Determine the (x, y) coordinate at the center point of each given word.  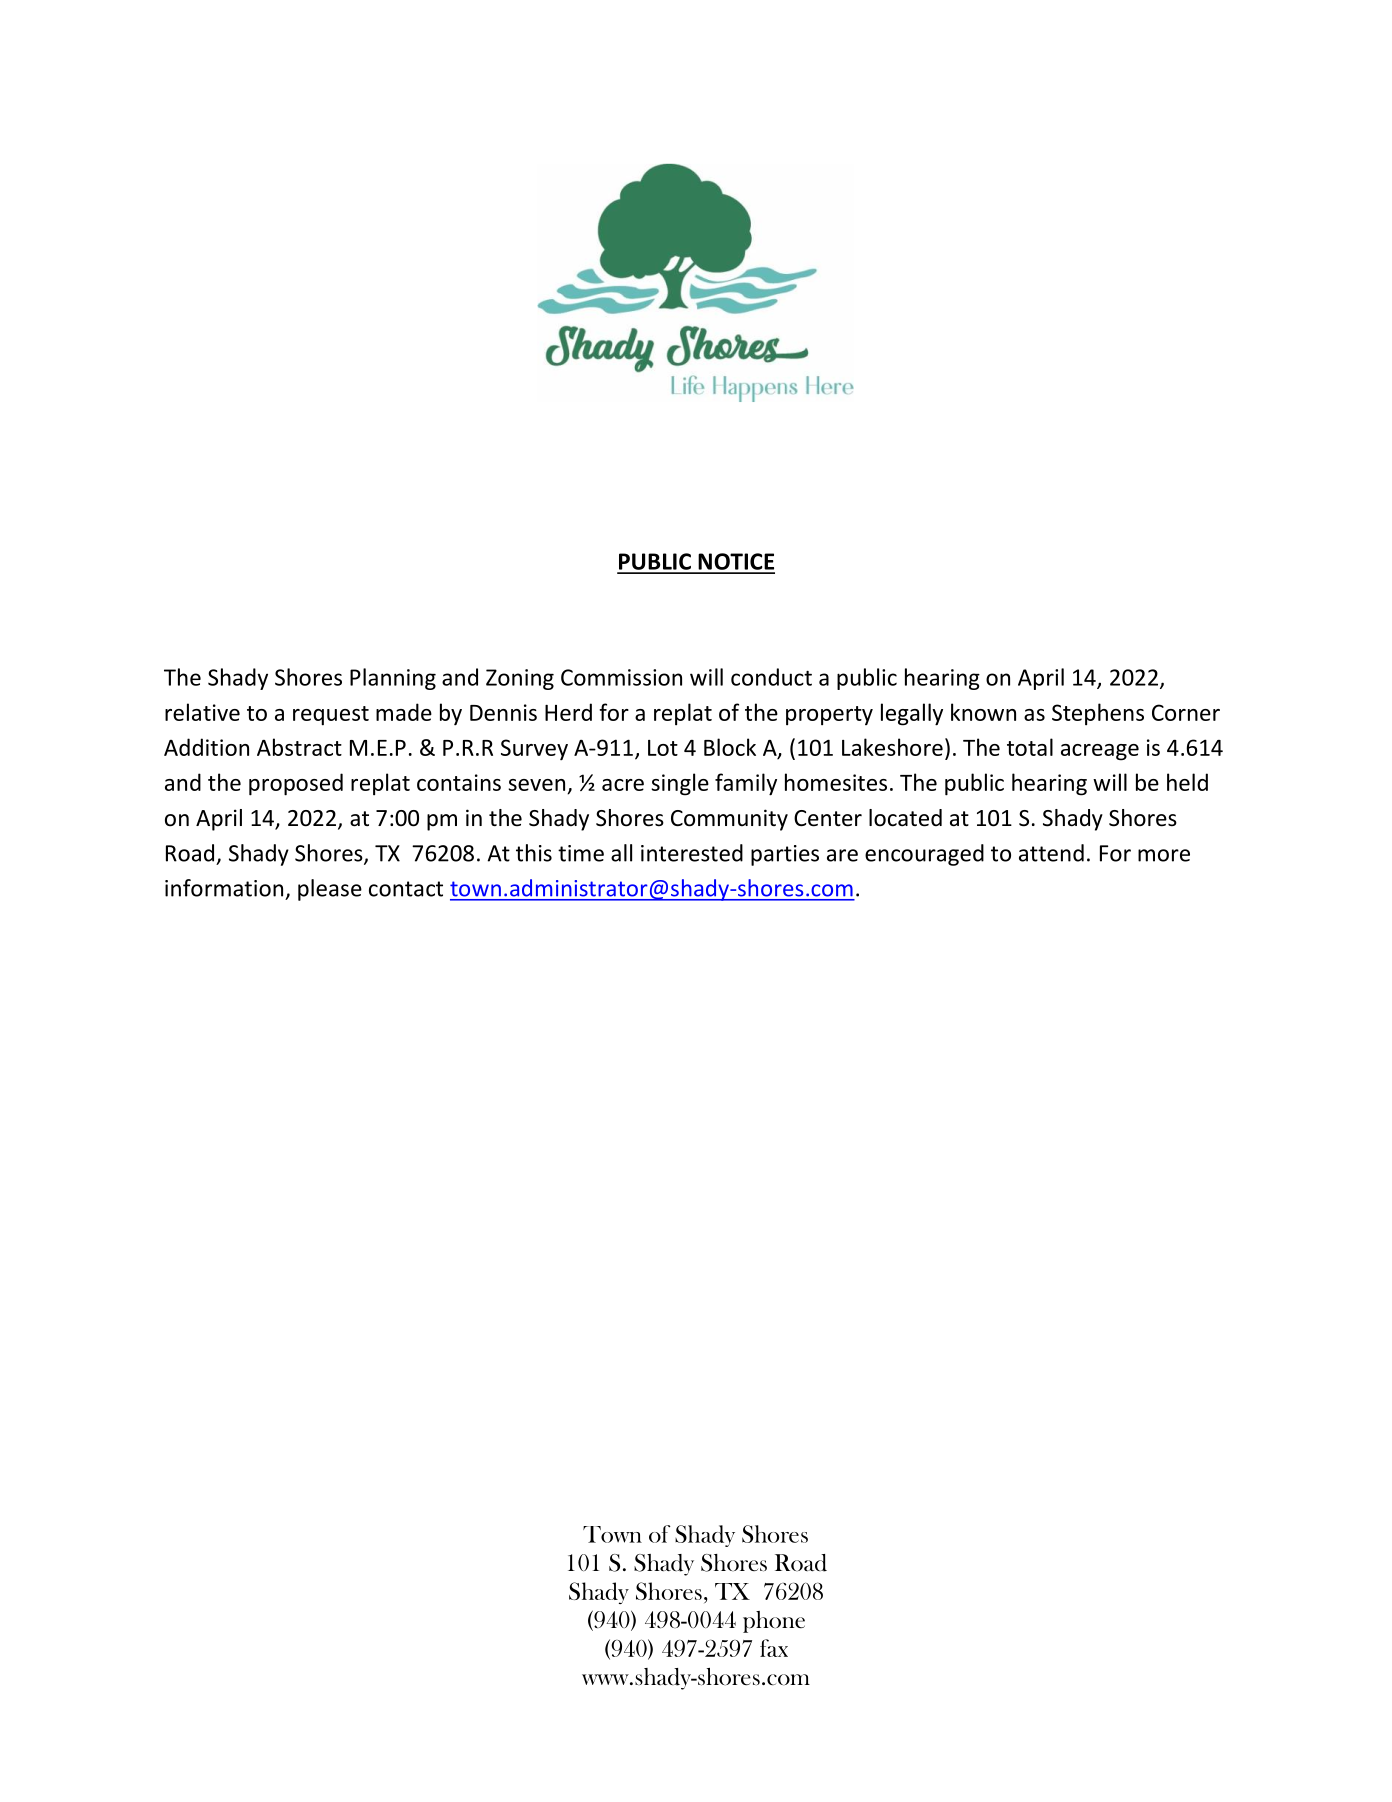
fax (774, 1648)
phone (774, 1622)
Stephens (1098, 714)
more (1164, 855)
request (331, 716)
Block (730, 747)
